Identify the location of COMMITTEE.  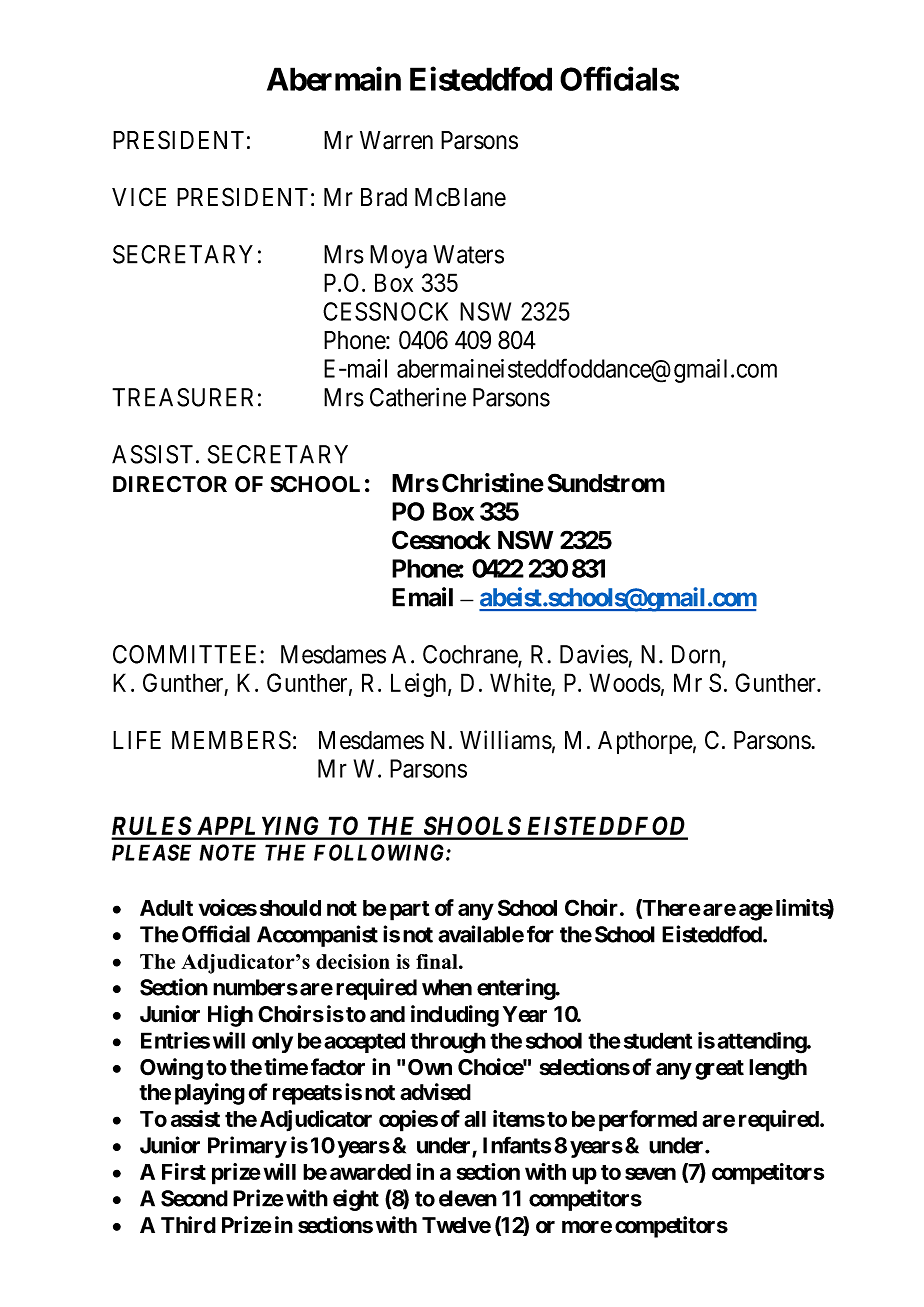
(187, 654).
